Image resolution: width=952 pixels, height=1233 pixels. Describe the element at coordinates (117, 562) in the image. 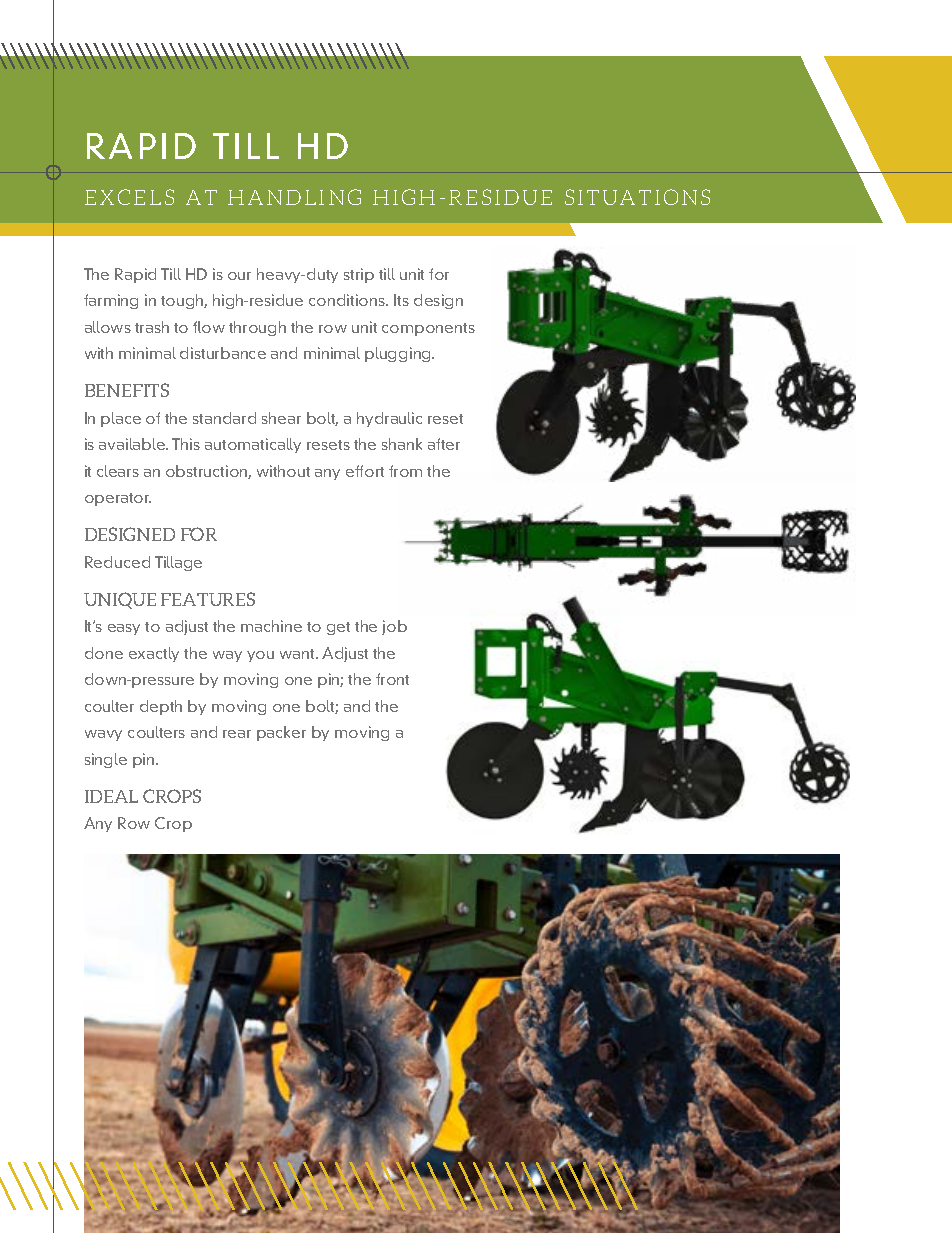

I see `Reduced` at that location.
